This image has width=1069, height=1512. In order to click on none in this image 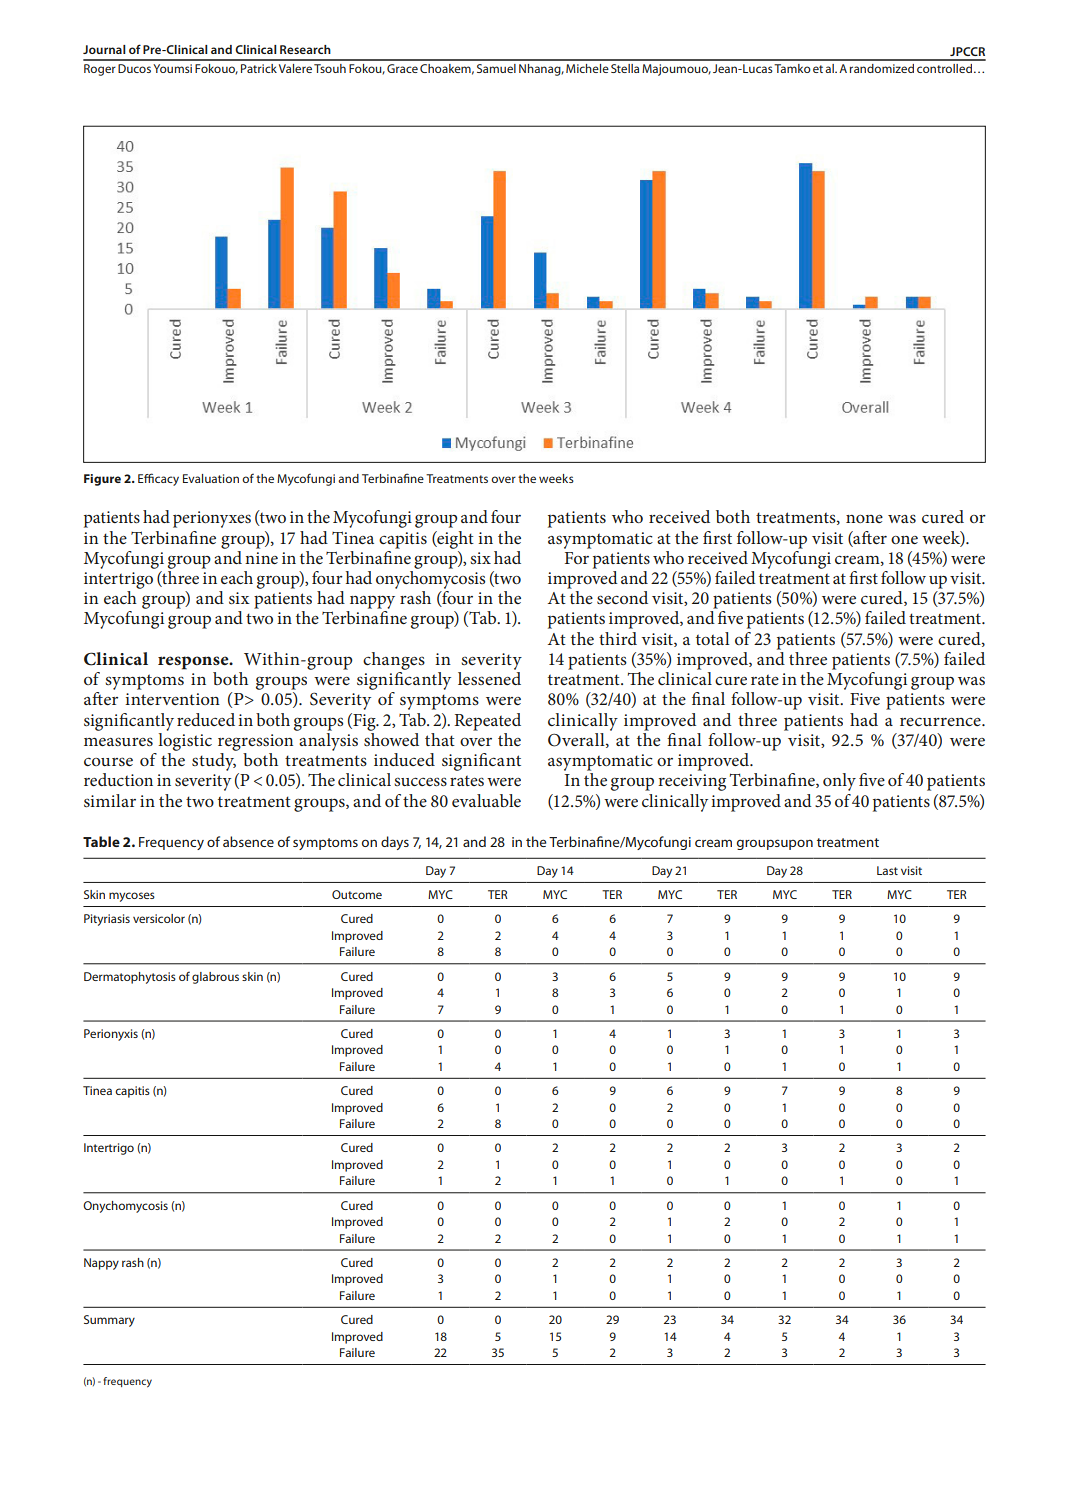, I will do `click(864, 519)`.
